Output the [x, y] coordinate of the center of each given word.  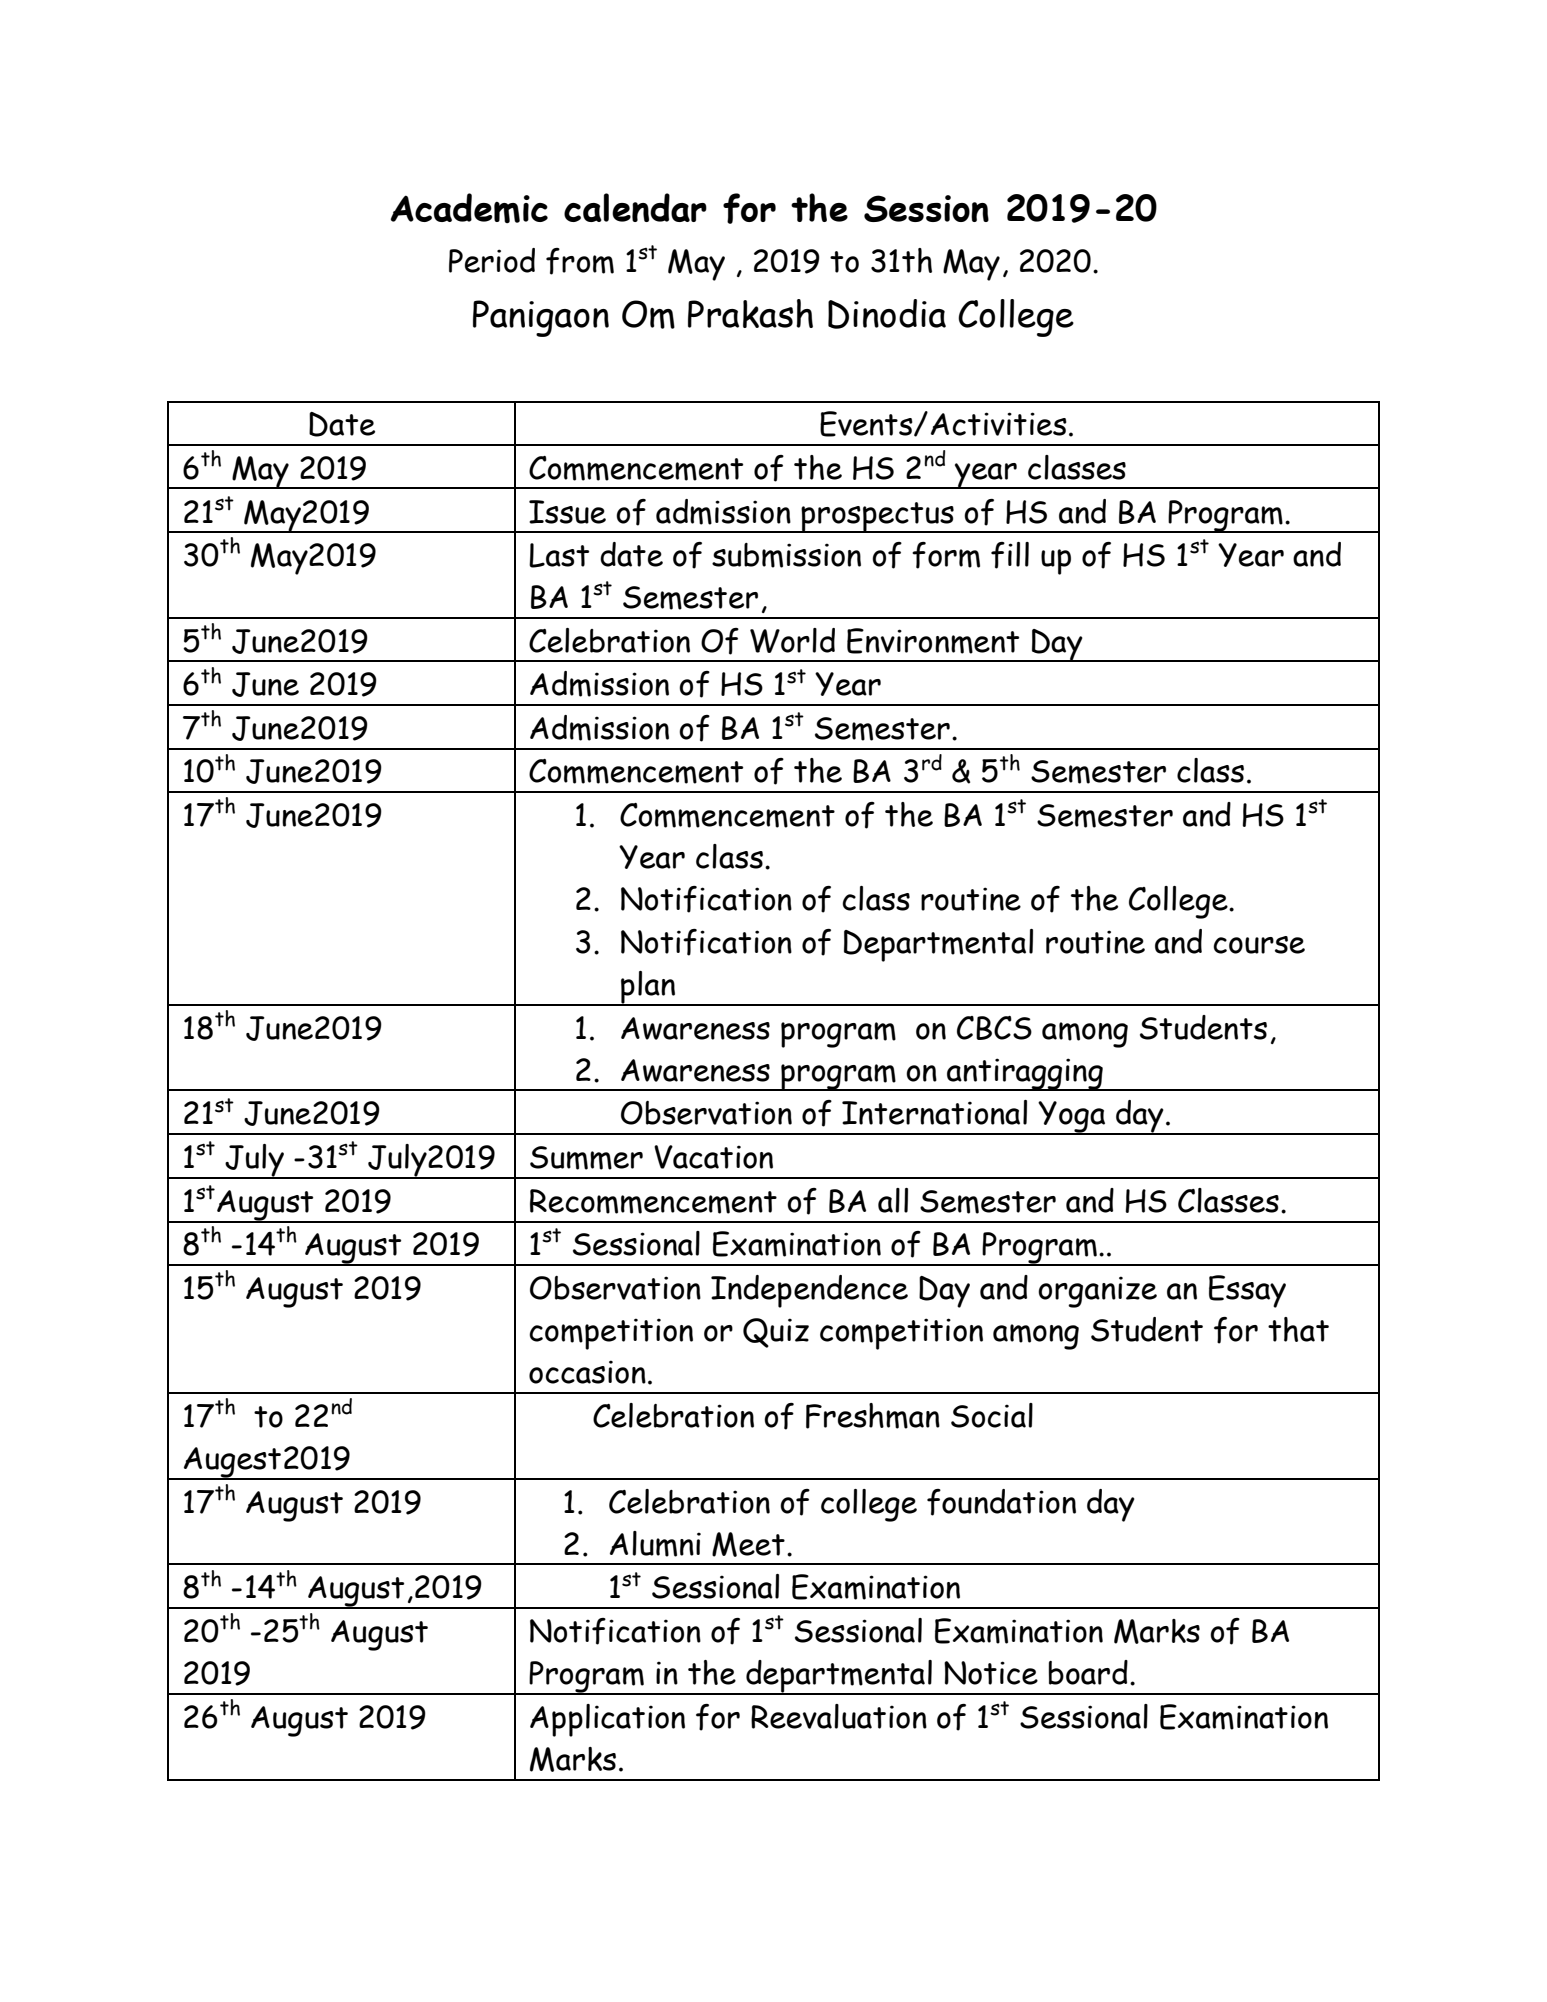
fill [1010, 555]
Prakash [750, 313]
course [1259, 945]
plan [648, 988]
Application [607, 1720]
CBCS [994, 1028]
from [580, 261]
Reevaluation [839, 1716]
